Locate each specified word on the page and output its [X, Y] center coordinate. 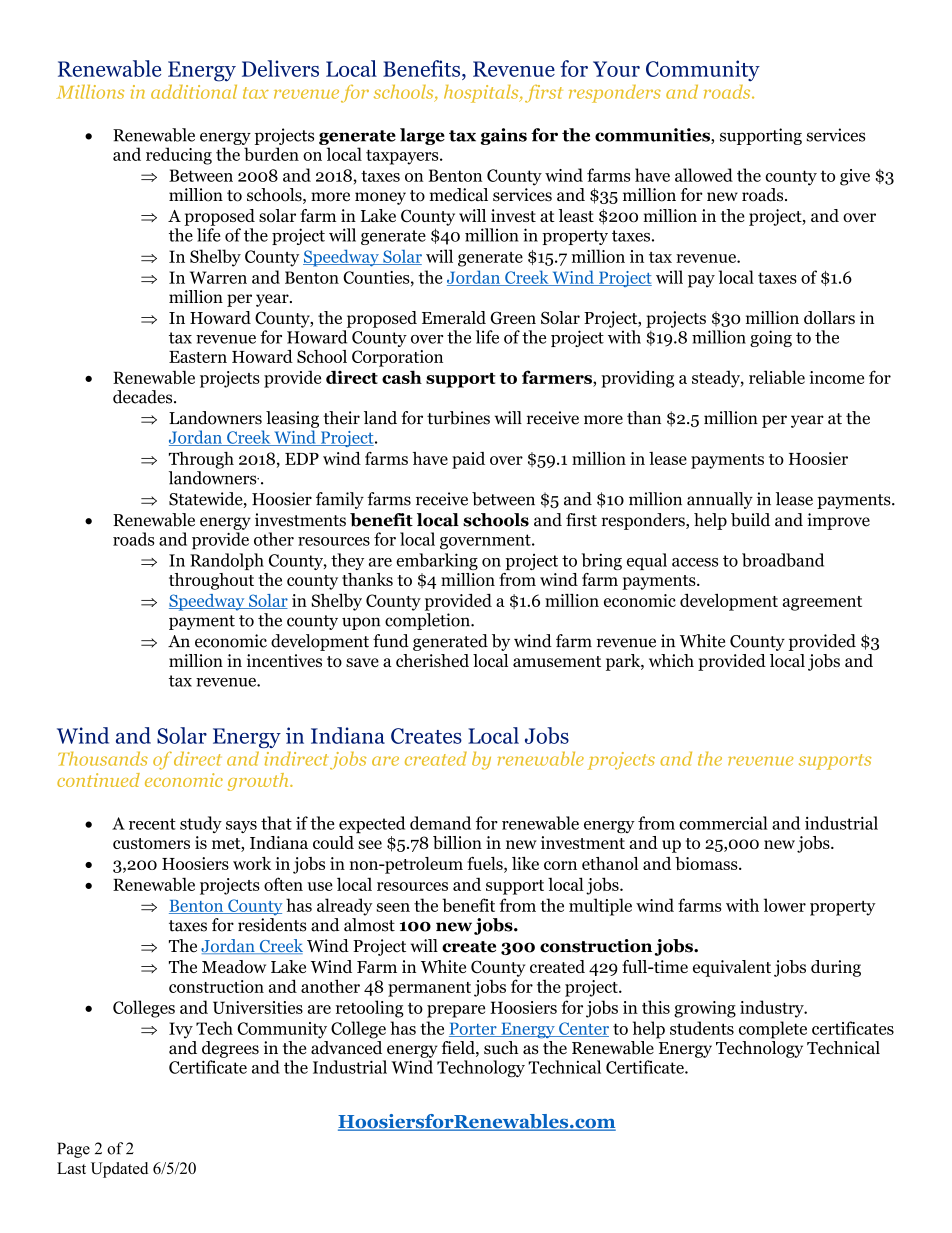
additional [194, 92]
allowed [704, 175]
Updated [119, 1170]
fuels [486, 863]
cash [402, 377]
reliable [777, 377]
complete [773, 1030]
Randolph [227, 561]
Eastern [198, 357]
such [501, 1048]
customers [151, 843]
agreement [822, 603]
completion [428, 621]
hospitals [482, 94]
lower [785, 905]
